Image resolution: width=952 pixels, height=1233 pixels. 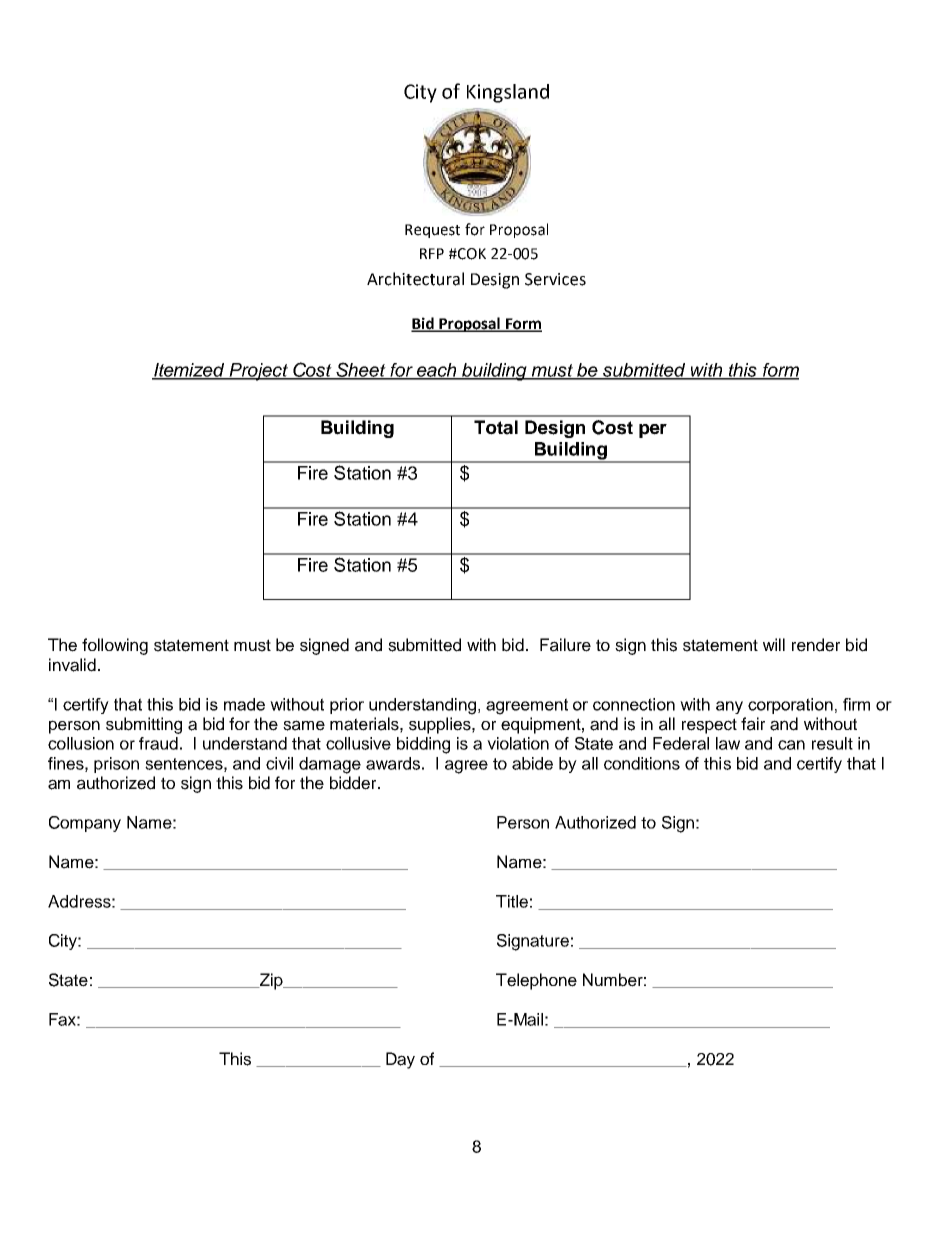 What do you see at coordinates (432, 253) in the screenshot?
I see `RFP` at bounding box center [432, 253].
